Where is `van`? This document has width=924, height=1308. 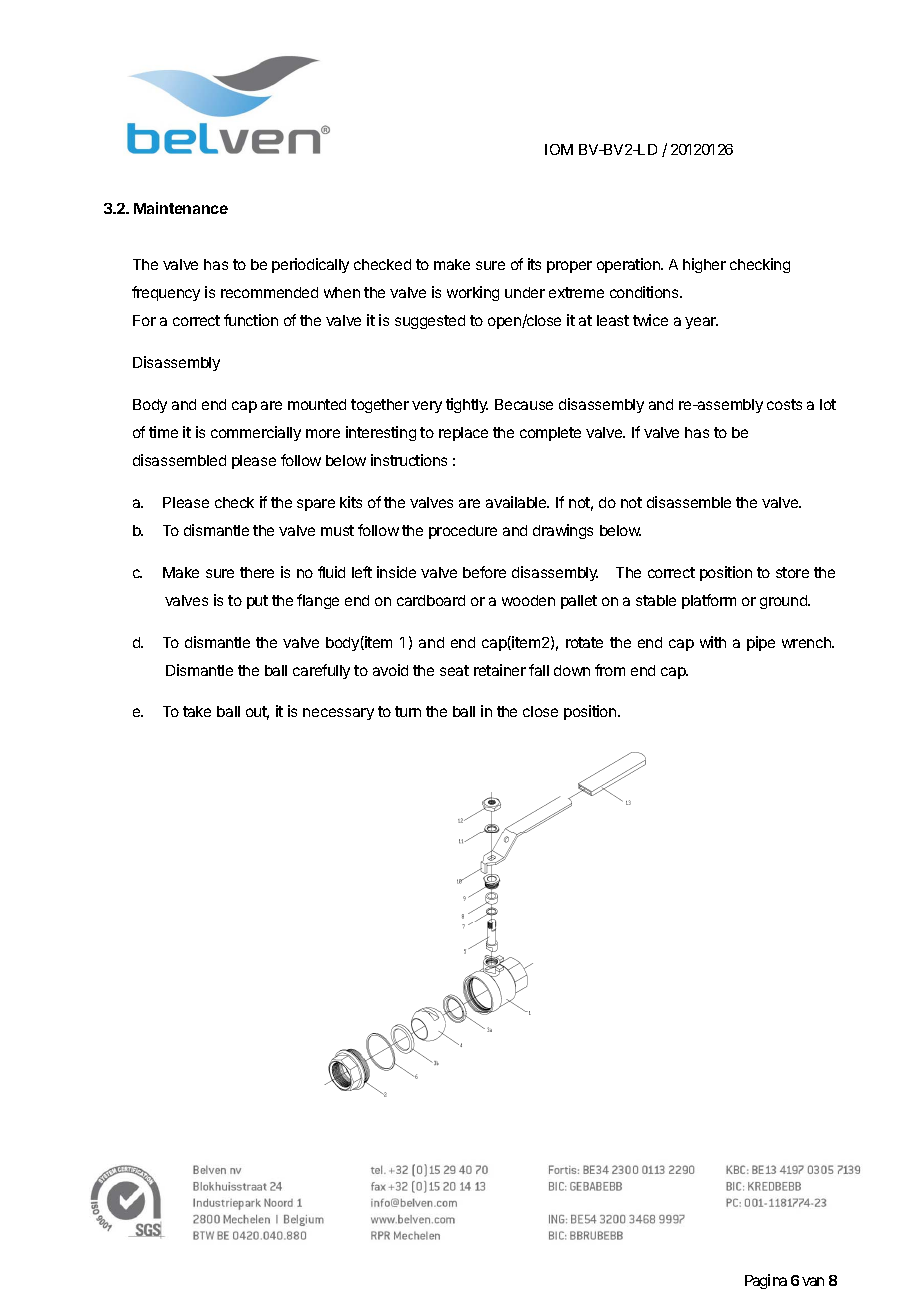 van is located at coordinates (813, 1281).
